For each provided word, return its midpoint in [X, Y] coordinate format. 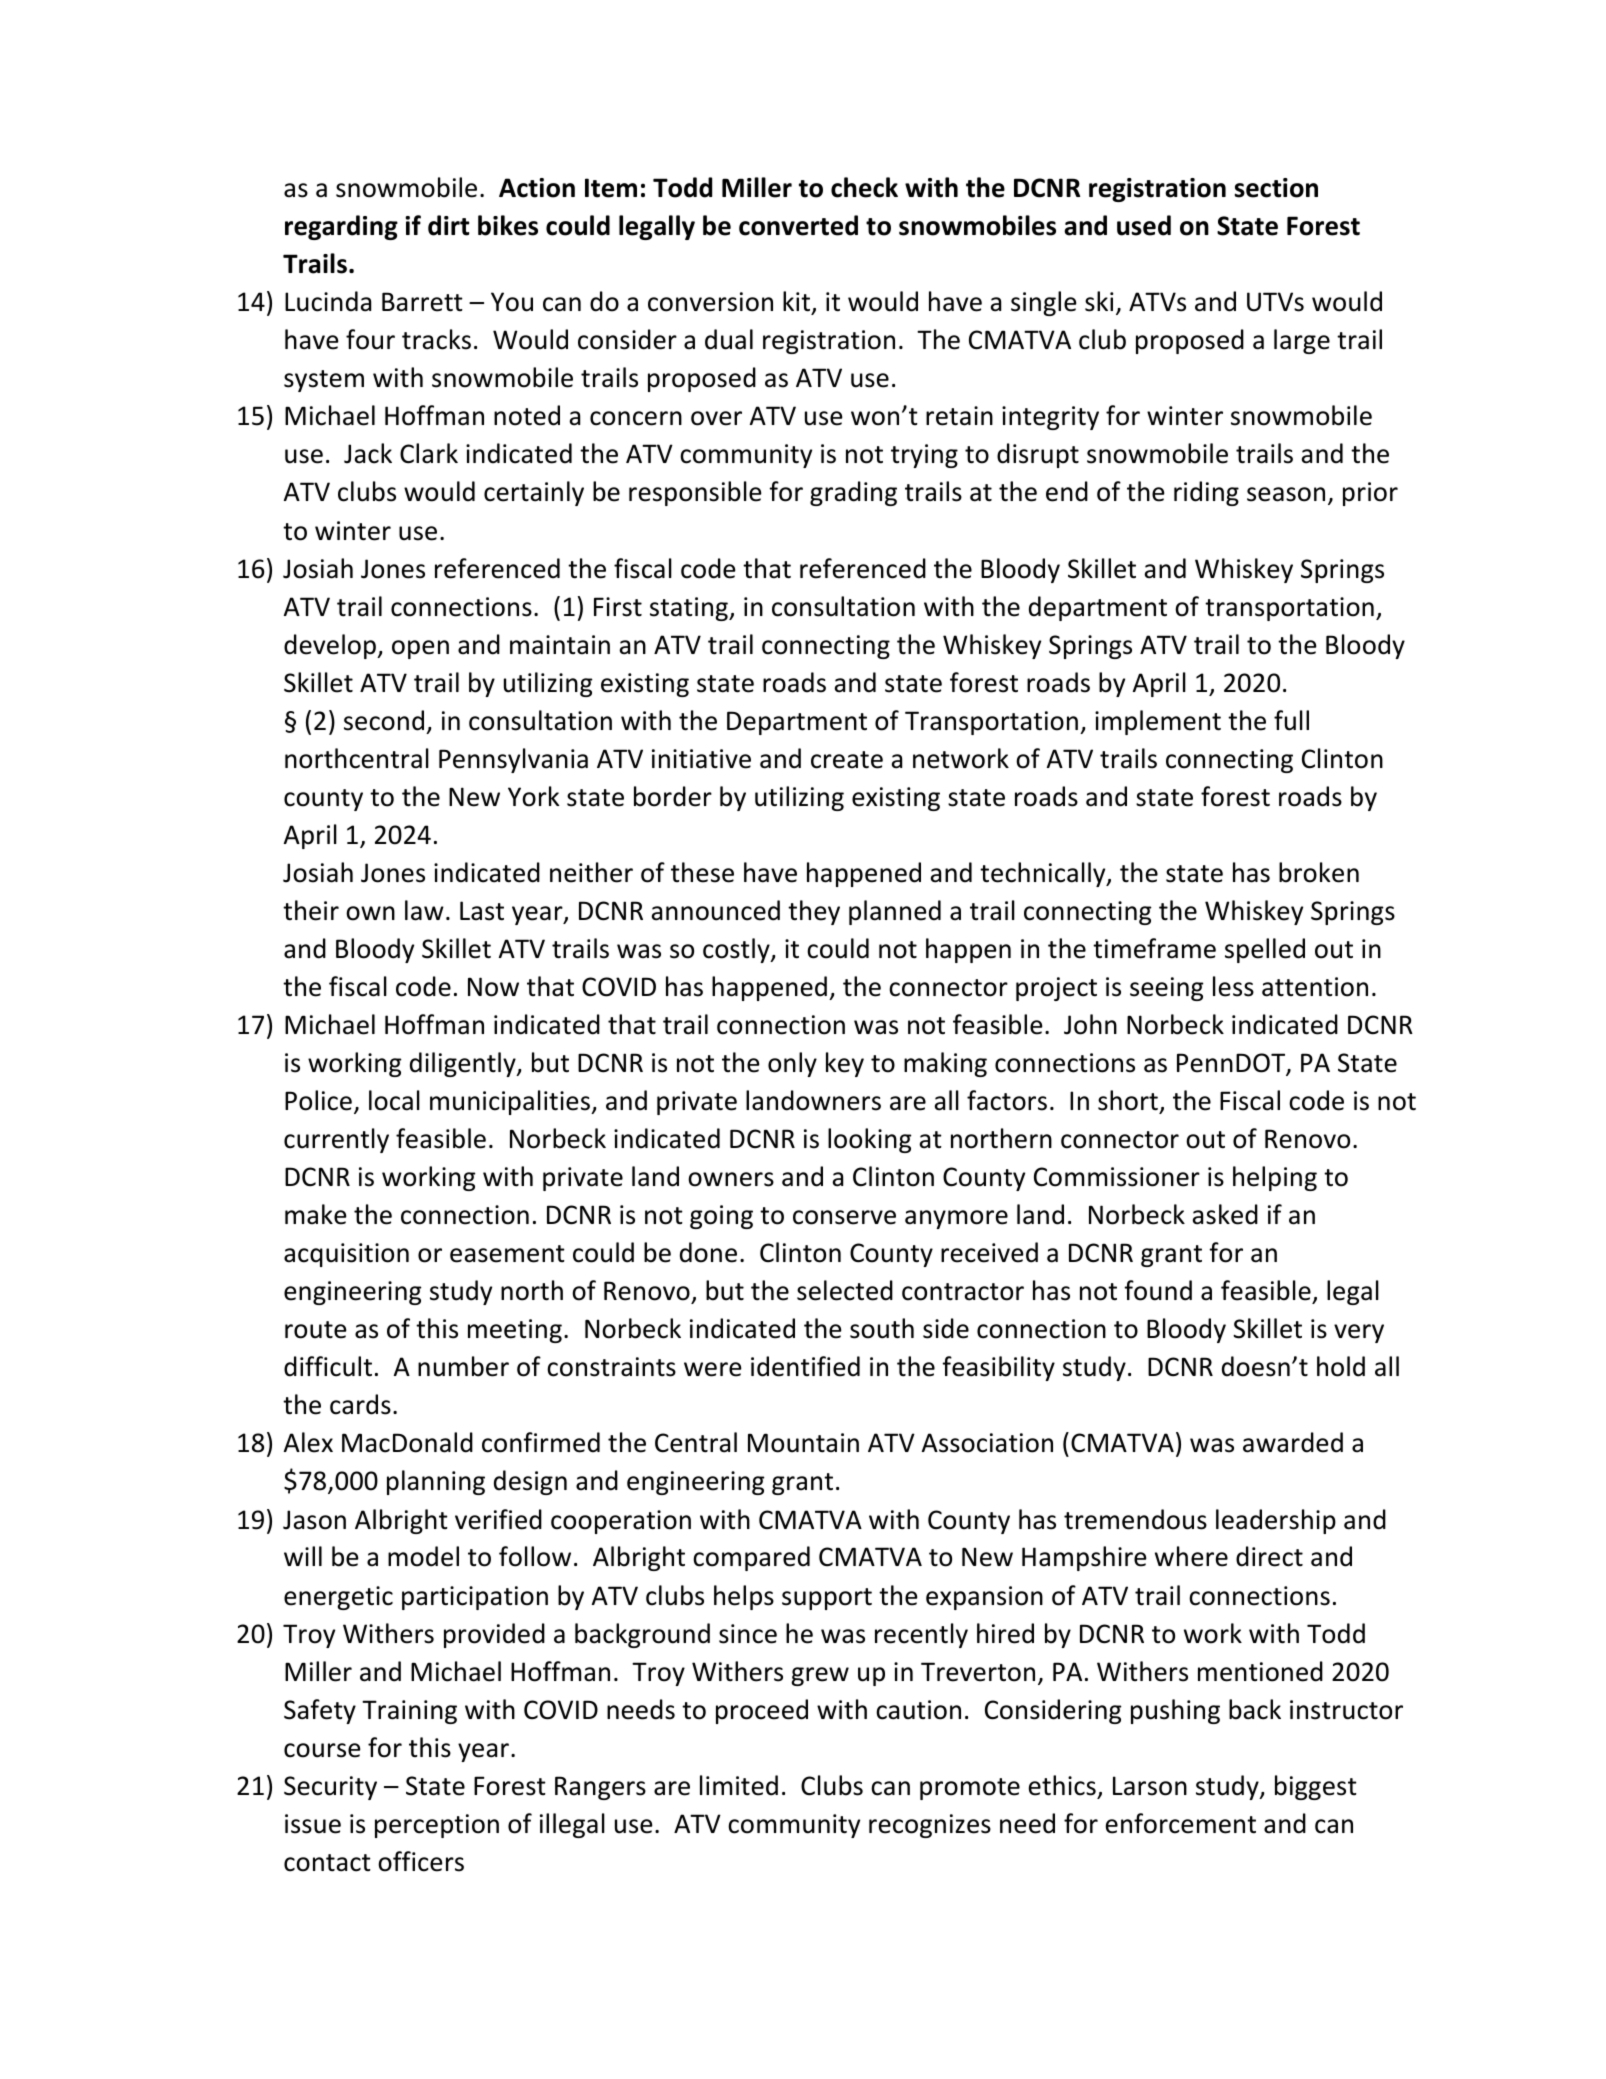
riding [1206, 493]
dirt [448, 225]
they [814, 912]
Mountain [803, 1443]
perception [437, 1826]
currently [336, 1140]
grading [853, 493]
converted [798, 225]
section [1276, 188]
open [420, 649]
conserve [844, 1217]
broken [1319, 872]
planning [436, 1482]
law [424, 910]
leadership [1276, 1521]
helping [1275, 1178]
